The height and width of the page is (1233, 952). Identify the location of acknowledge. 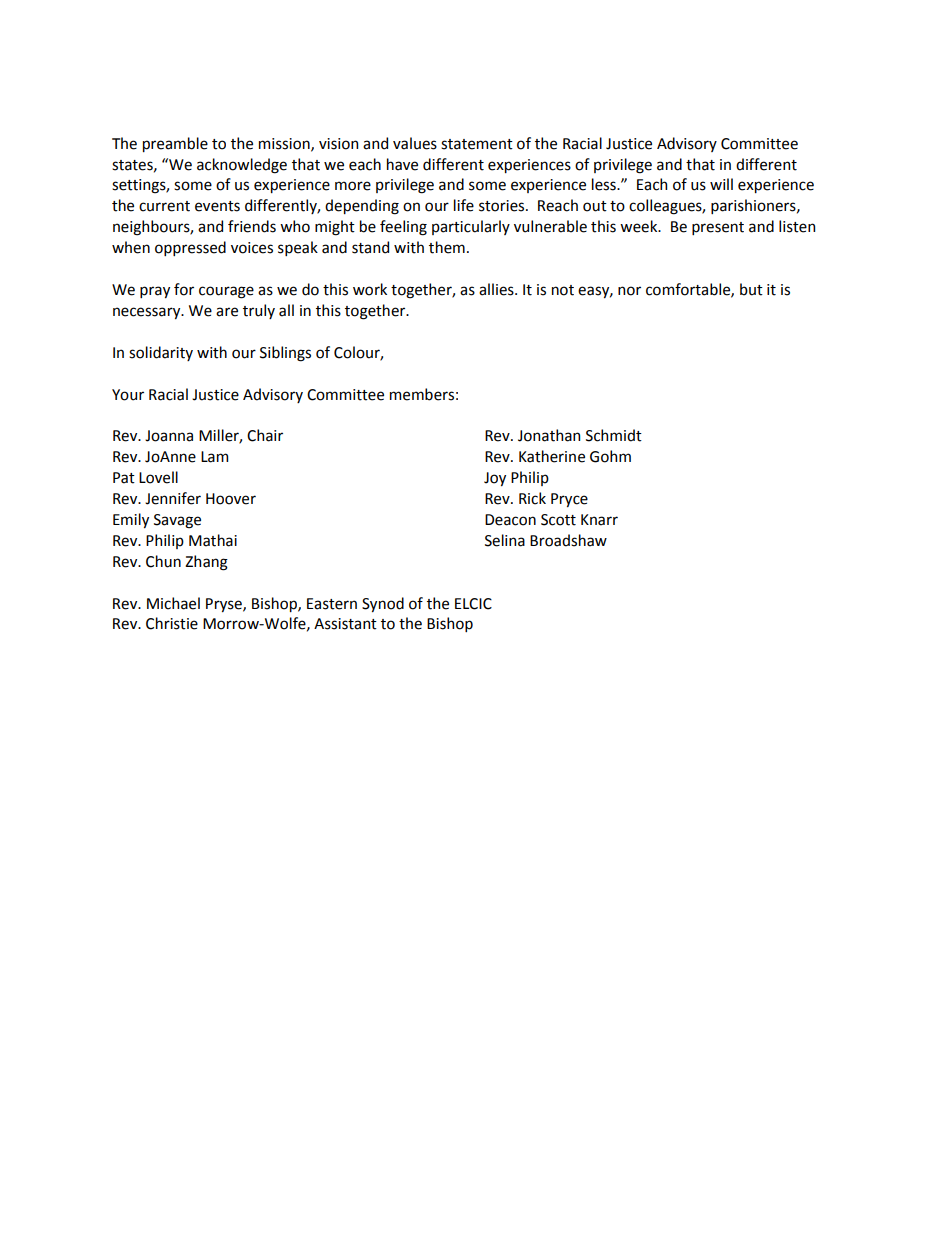
(242, 166).
